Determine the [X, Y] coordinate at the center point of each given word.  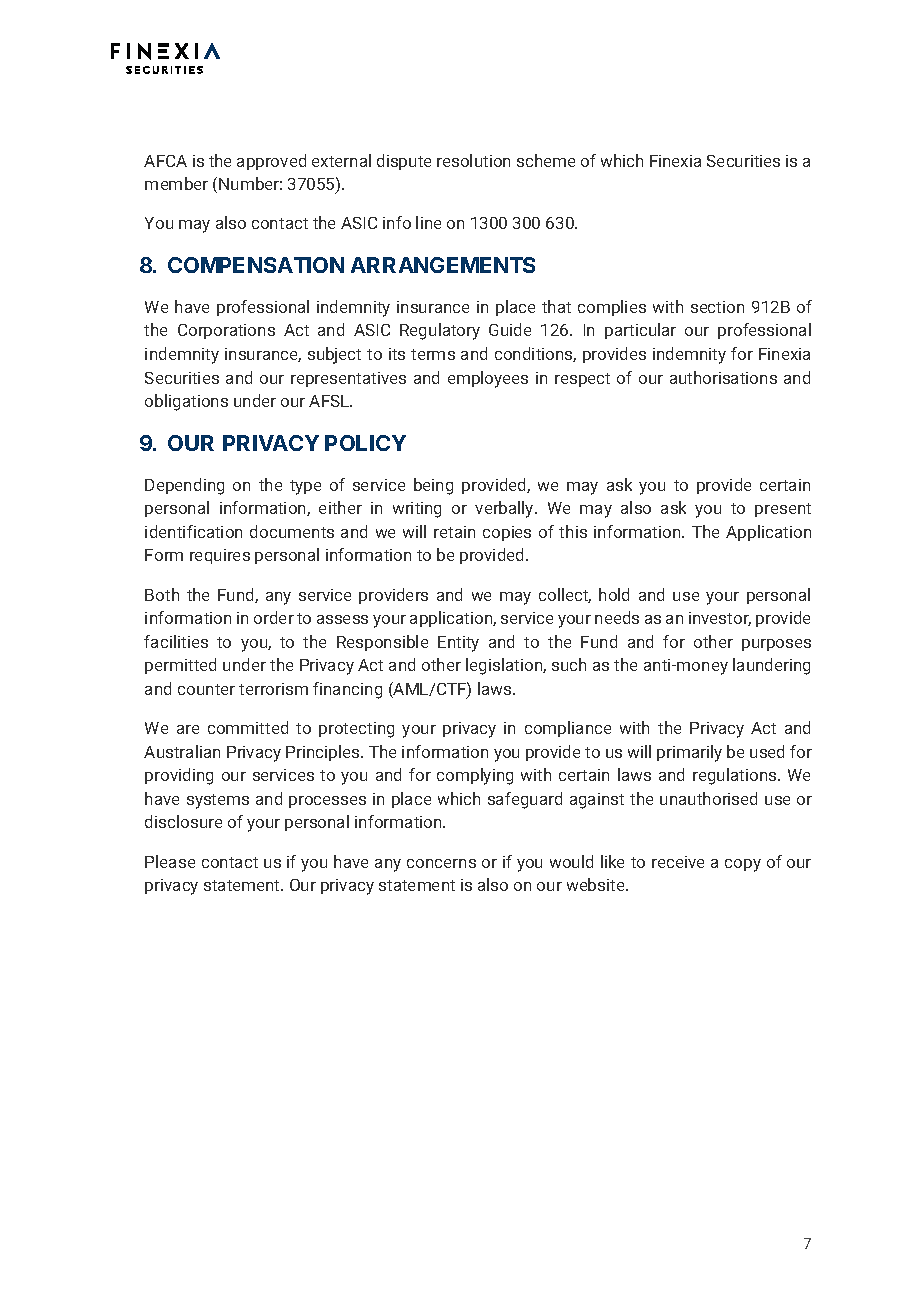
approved [271, 162]
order [274, 617]
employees [488, 379]
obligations [186, 402]
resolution [473, 160]
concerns [441, 863]
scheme [546, 160]
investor [720, 619]
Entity [458, 644]
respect [582, 380]
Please [170, 861]
